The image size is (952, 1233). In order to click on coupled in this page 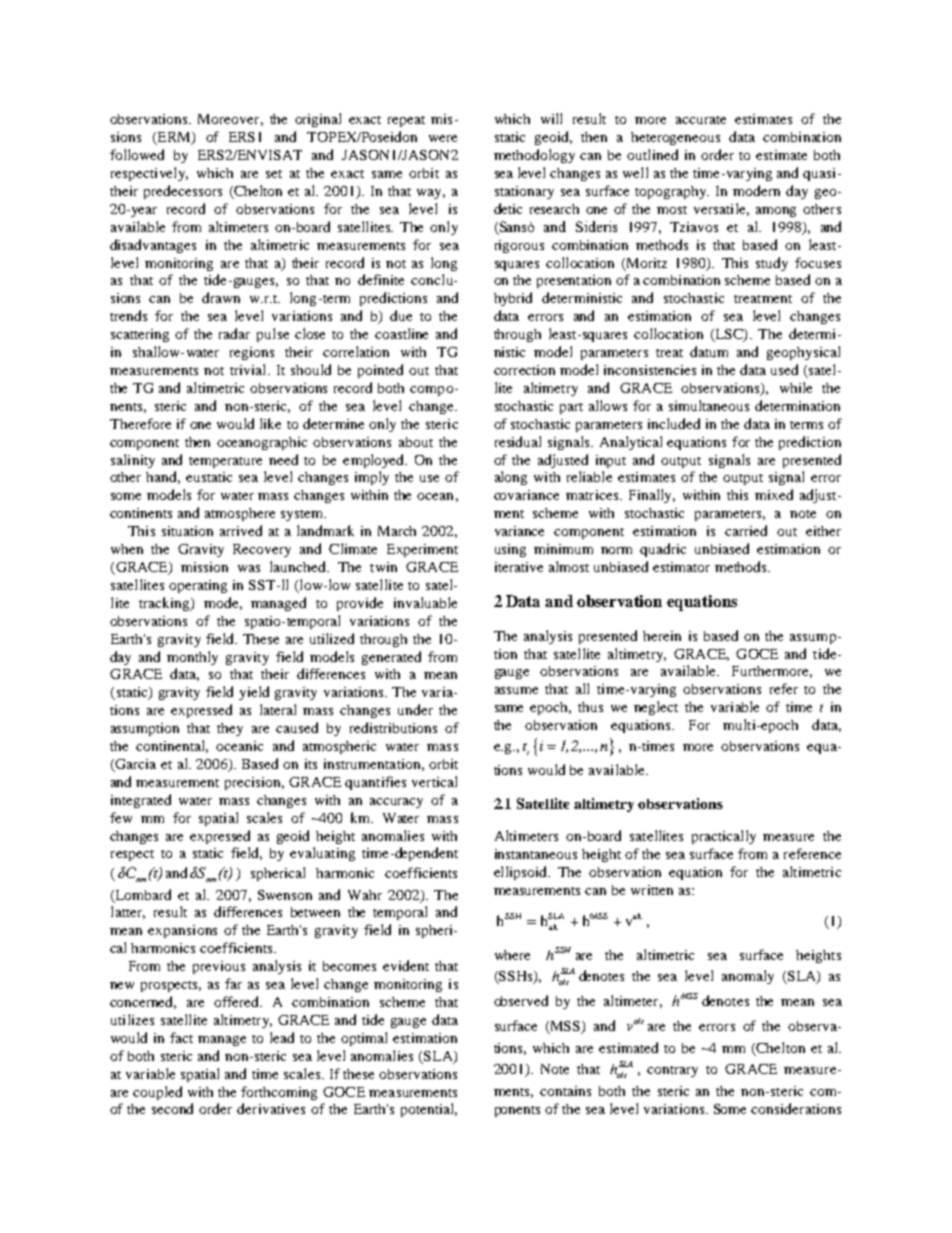, I will do `click(157, 1093)`.
